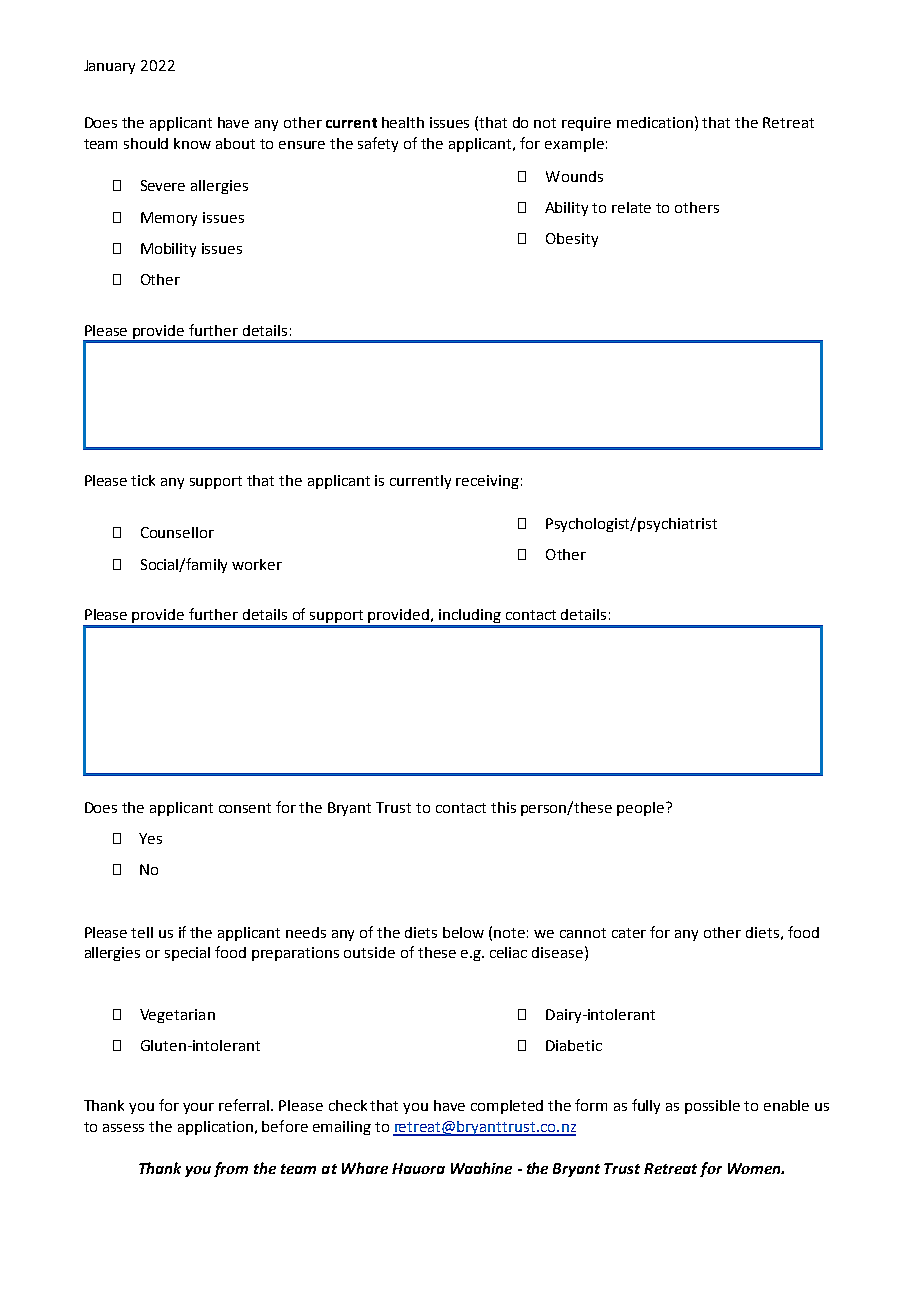  Describe the element at coordinates (215, 1128) in the page. I see `application` at that location.
